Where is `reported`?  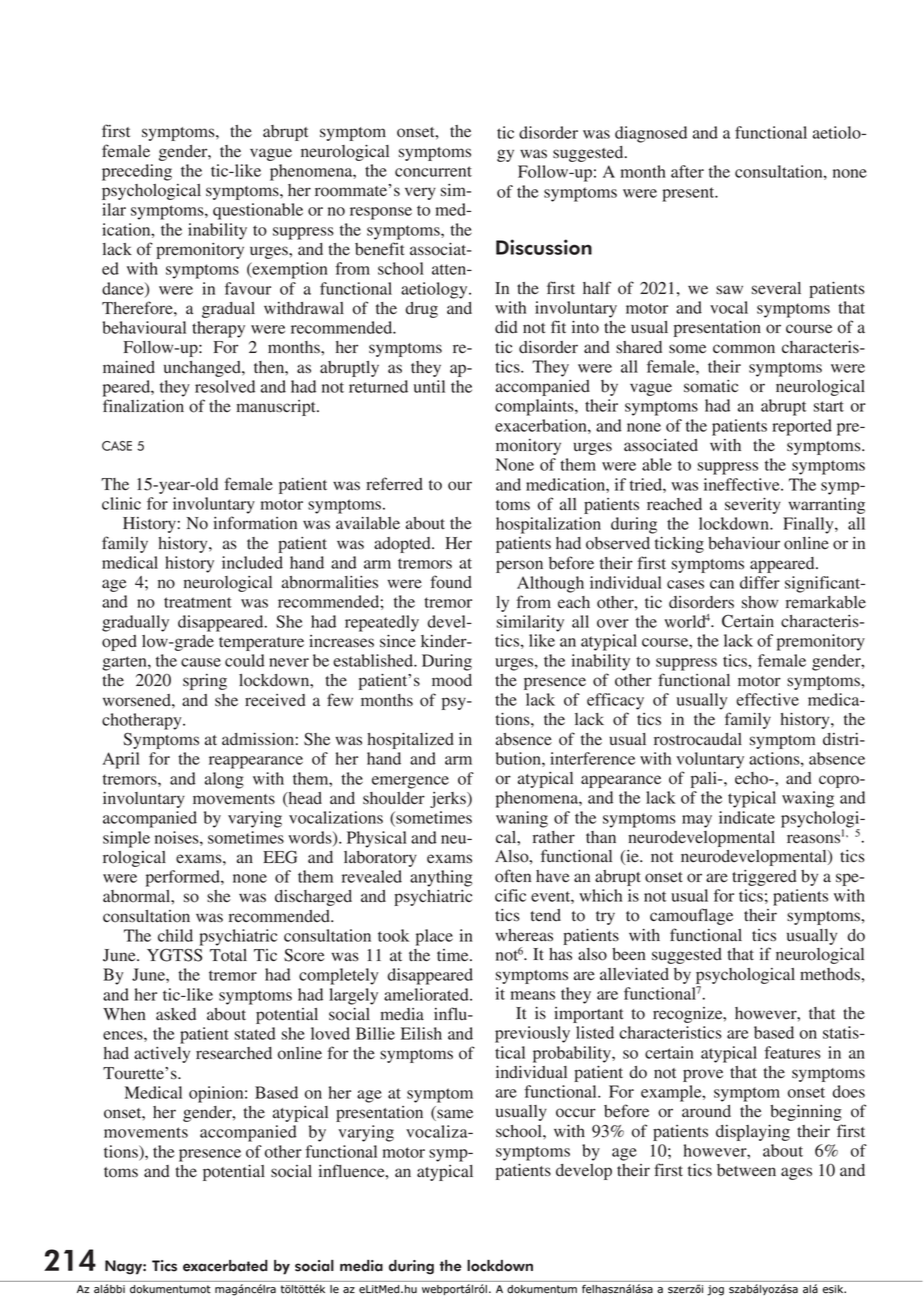
reported is located at coordinates (802, 427).
